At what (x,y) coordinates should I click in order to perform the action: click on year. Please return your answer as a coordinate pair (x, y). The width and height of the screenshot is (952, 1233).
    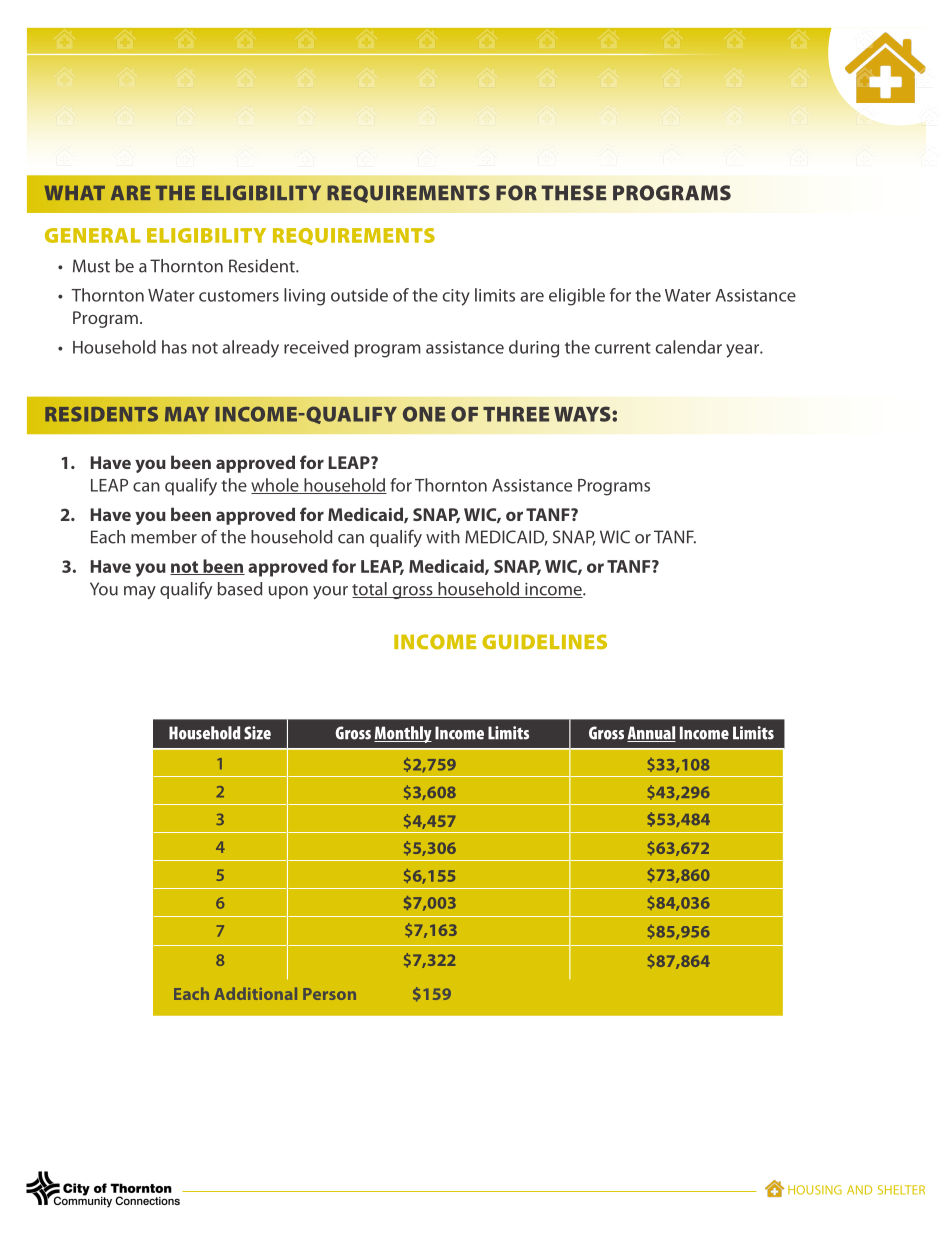
    Looking at the image, I should click on (743, 351).
